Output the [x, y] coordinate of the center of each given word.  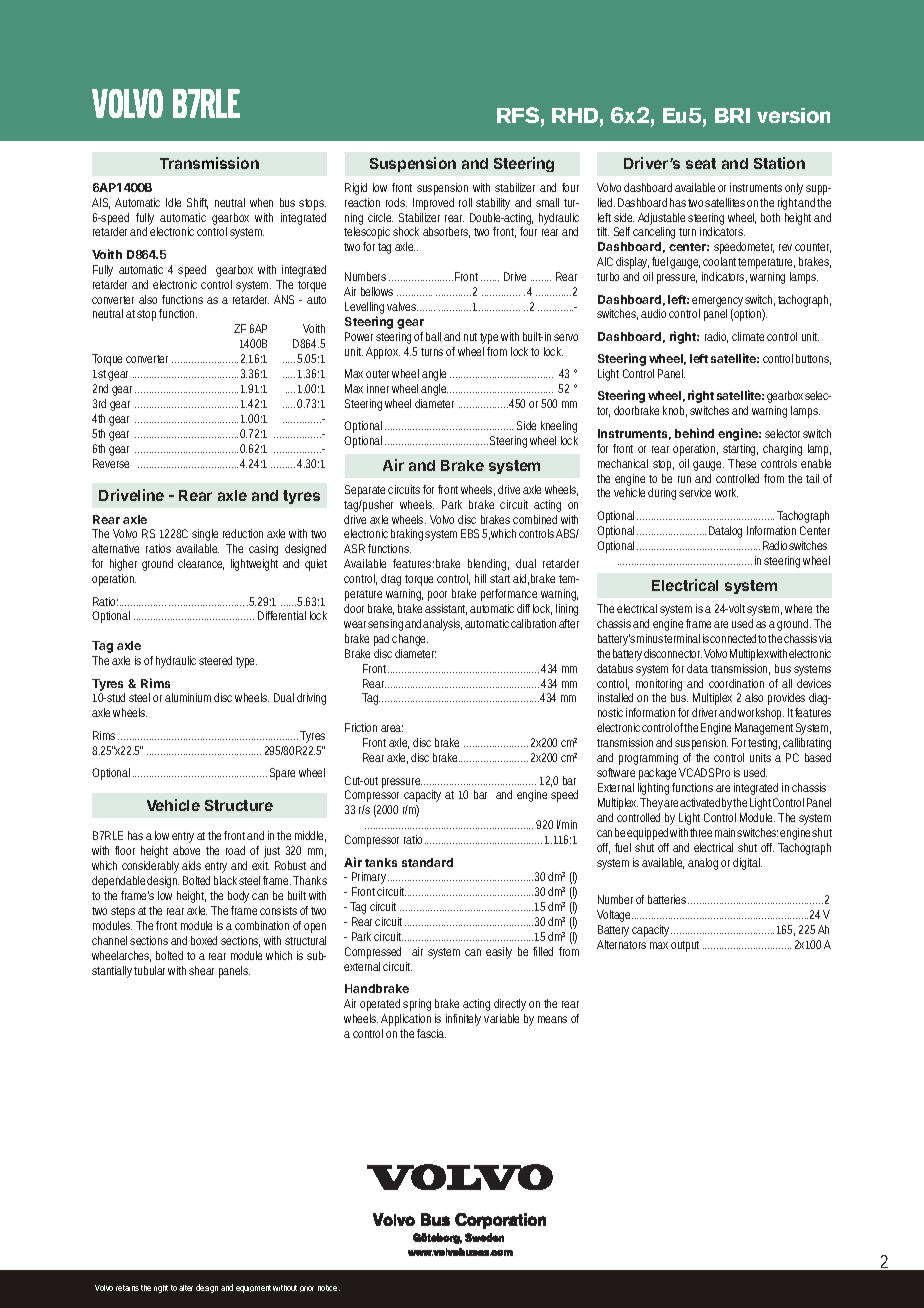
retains [127, 1288]
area [392, 728]
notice [329, 1288]
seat [701, 163]
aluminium [188, 697]
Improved [433, 204]
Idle [173, 202]
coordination [736, 683]
